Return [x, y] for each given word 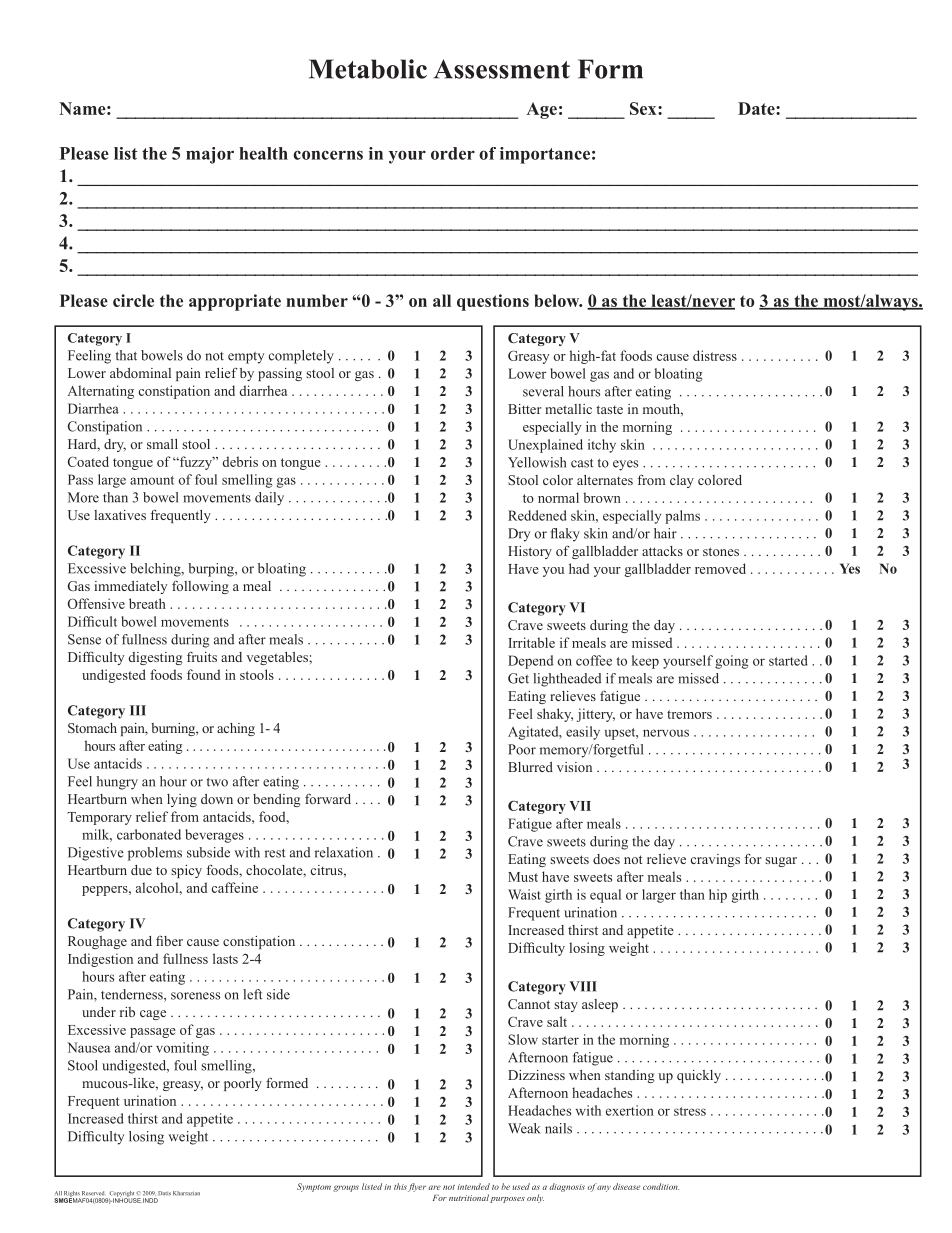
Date [757, 108]
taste [609, 409]
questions [493, 302]
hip [718, 896]
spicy [186, 871]
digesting [156, 658]
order [453, 153]
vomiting [182, 1049]
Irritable [531, 642]
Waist [524, 894]
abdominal [140, 373]
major [210, 155]
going [731, 662]
